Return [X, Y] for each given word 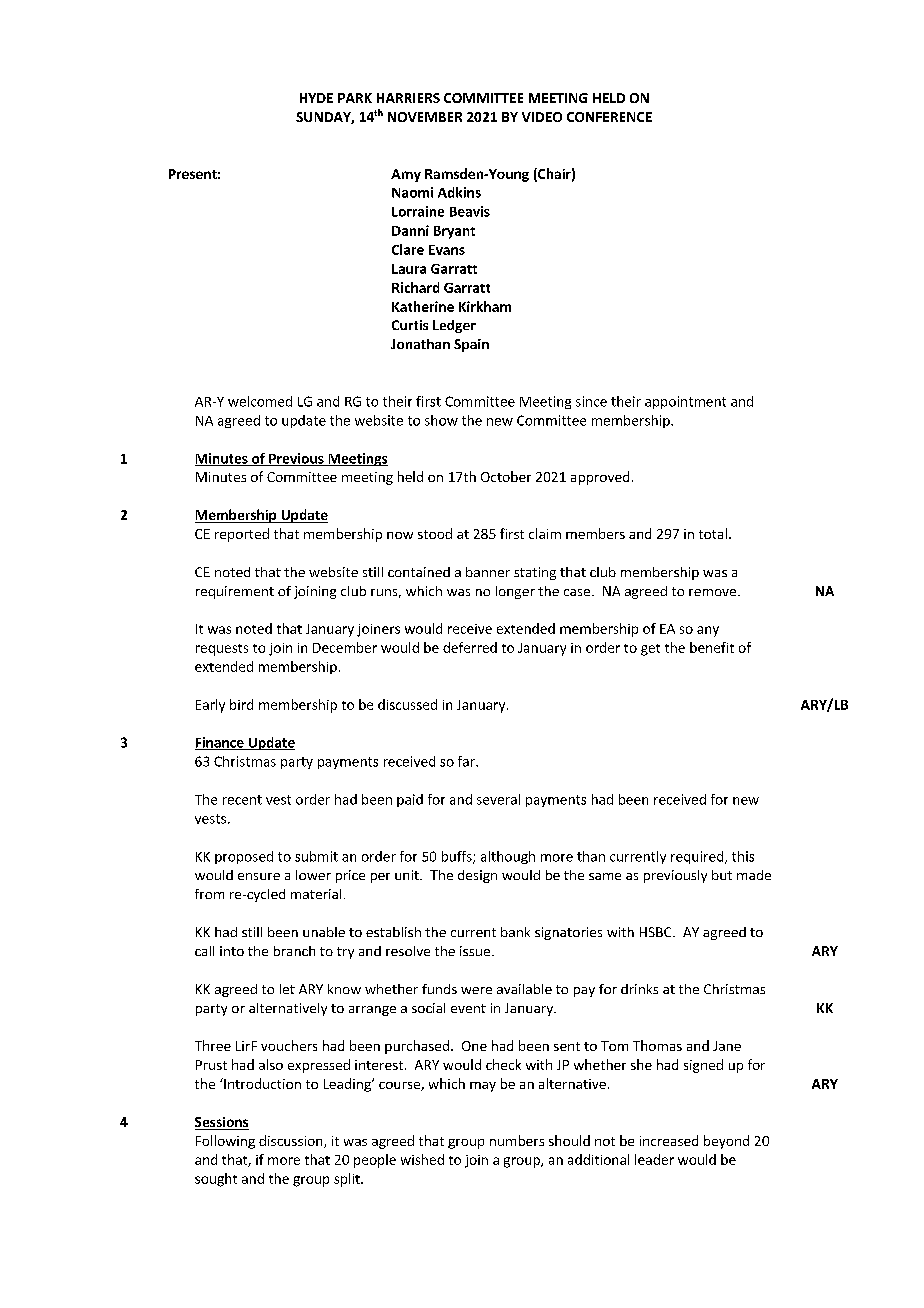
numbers [517, 1140]
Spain [471, 345]
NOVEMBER [425, 117]
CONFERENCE [609, 117]
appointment [685, 402]
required [698, 857]
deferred [470, 647]
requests [222, 650]
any [708, 631]
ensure [259, 876]
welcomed [260, 401]
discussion [292, 1141]
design [477, 876]
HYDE [316, 98]
